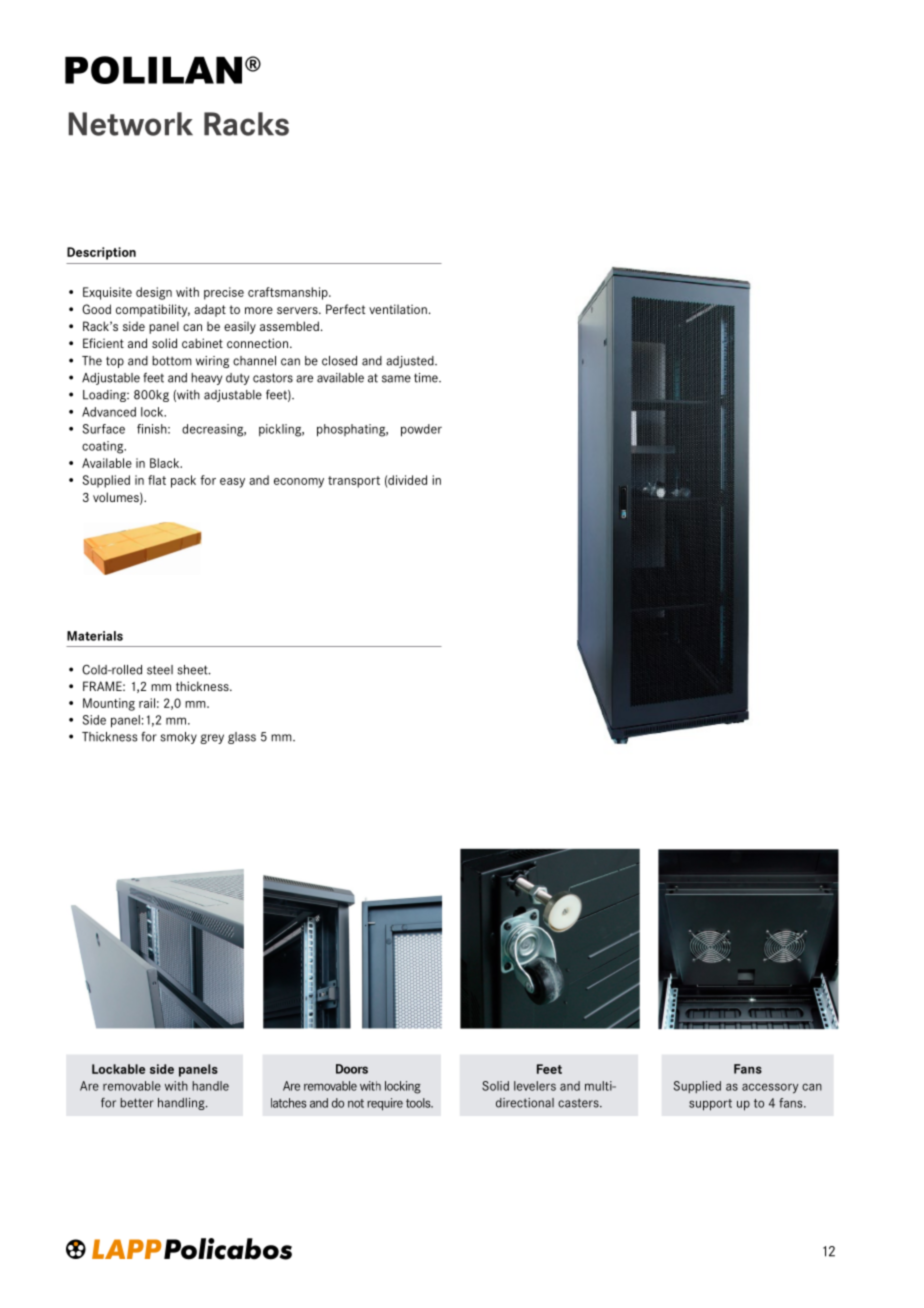 The image size is (924, 1308). Describe the element at coordinates (411, 362) in the image. I see `adjusted` at that location.
